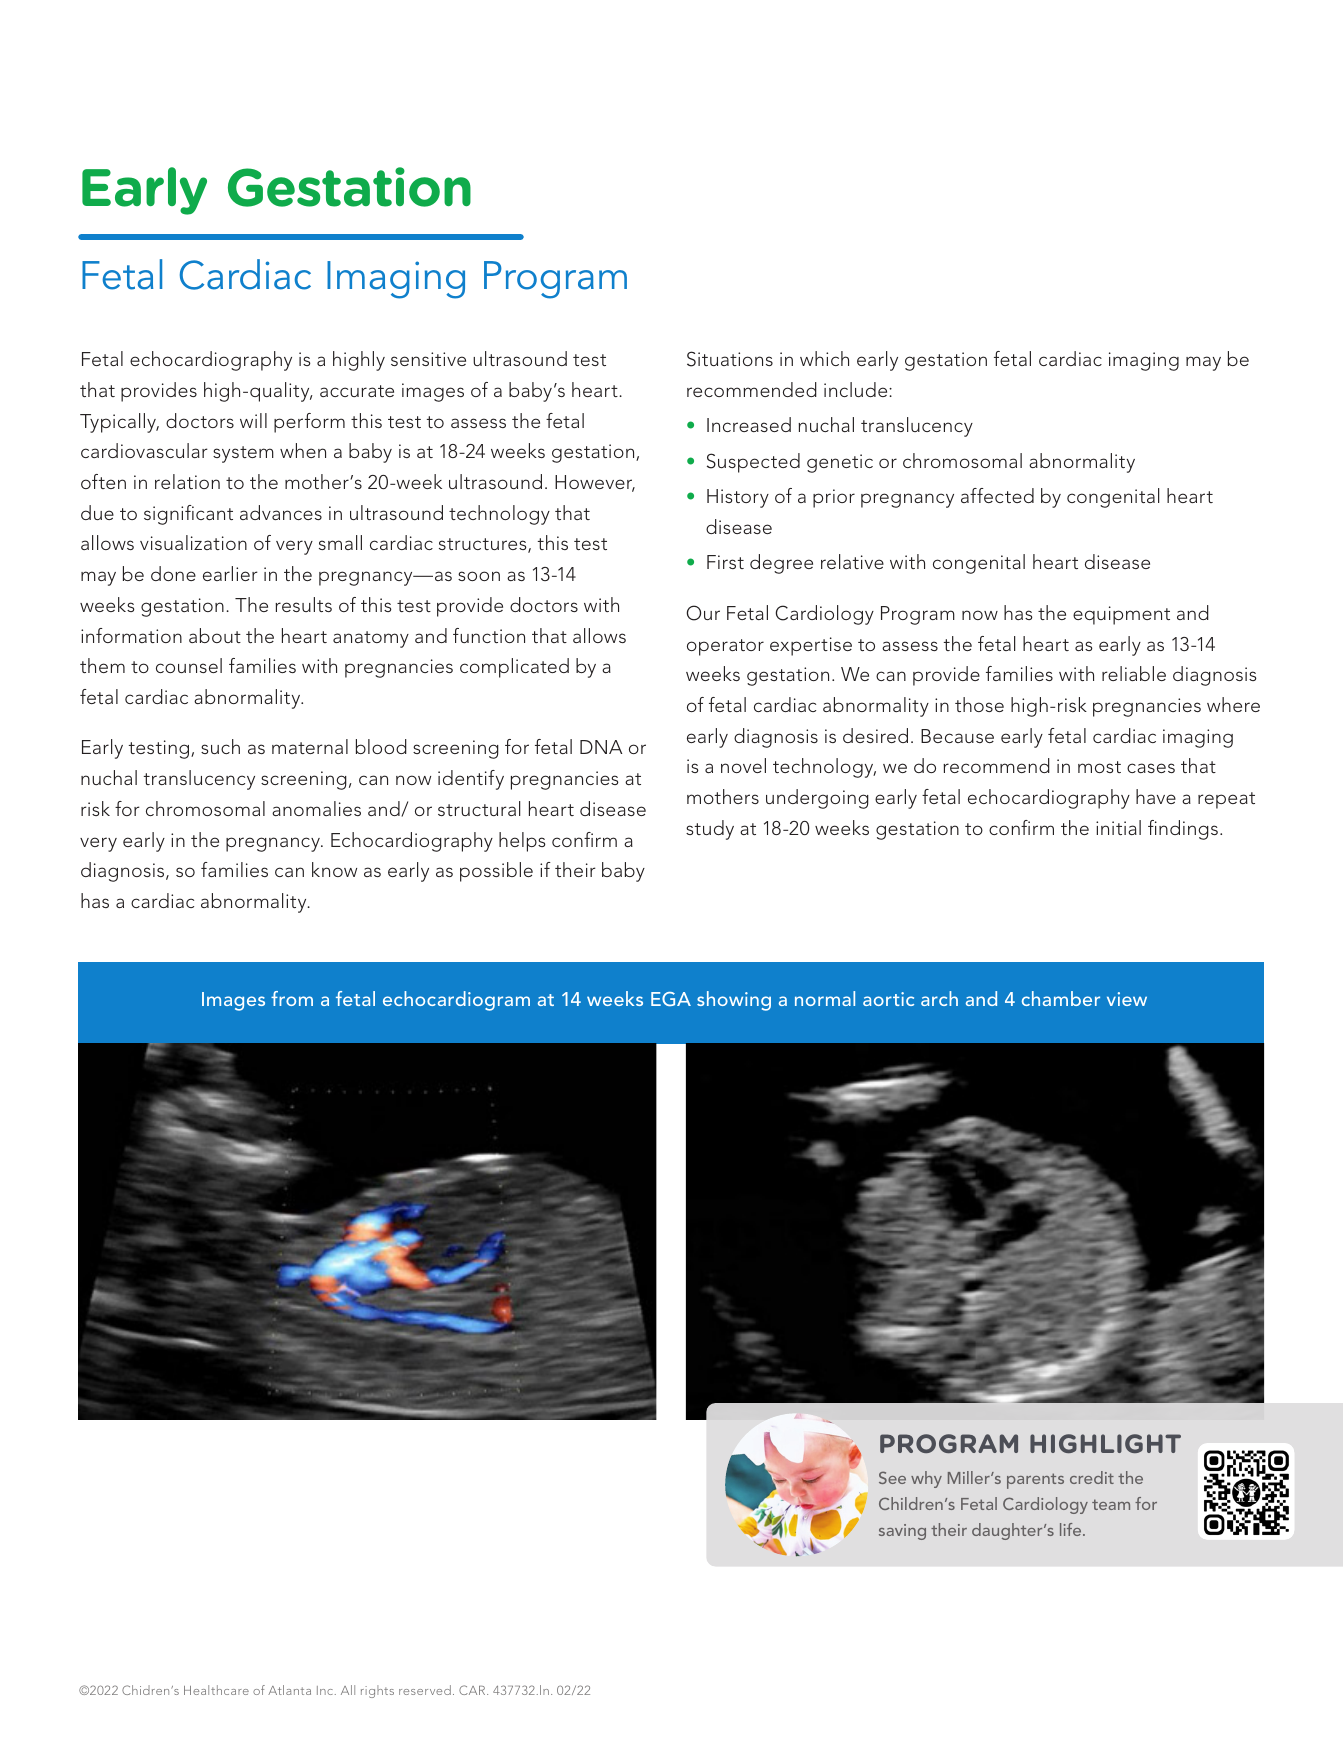 This image has height=1738, width=1343. Describe the element at coordinates (997, 495) in the image. I see `affected` at that location.
